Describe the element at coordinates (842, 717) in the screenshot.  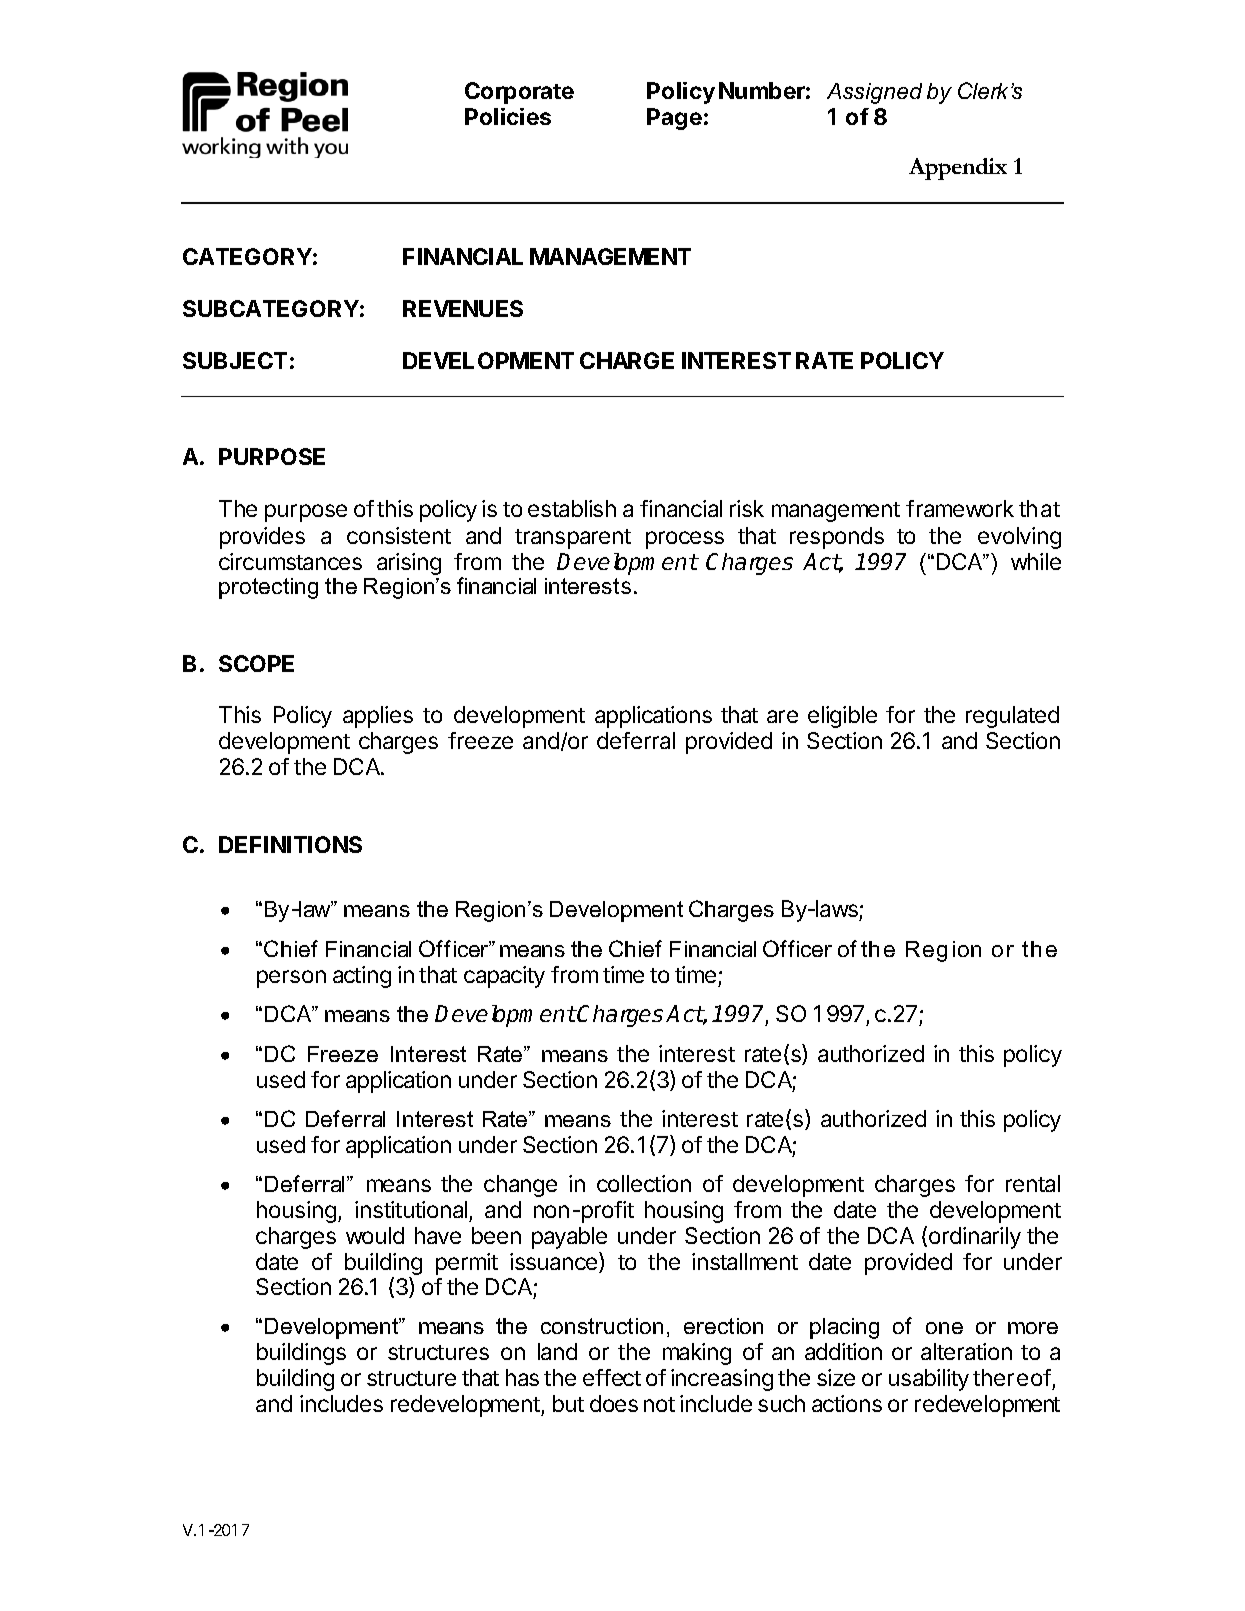
I see `eligible` at that location.
